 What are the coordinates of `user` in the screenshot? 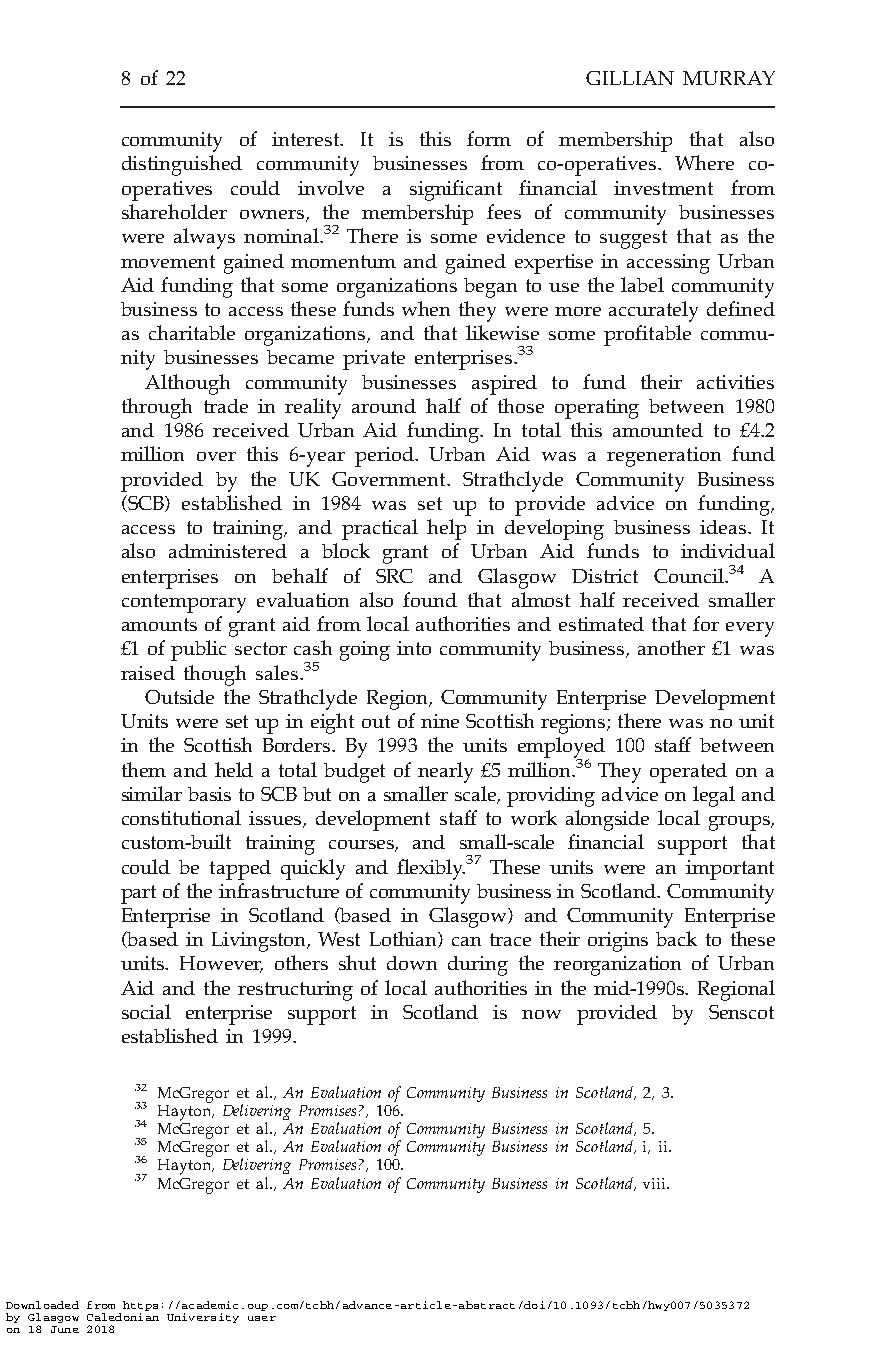 It's located at (262, 1318).
